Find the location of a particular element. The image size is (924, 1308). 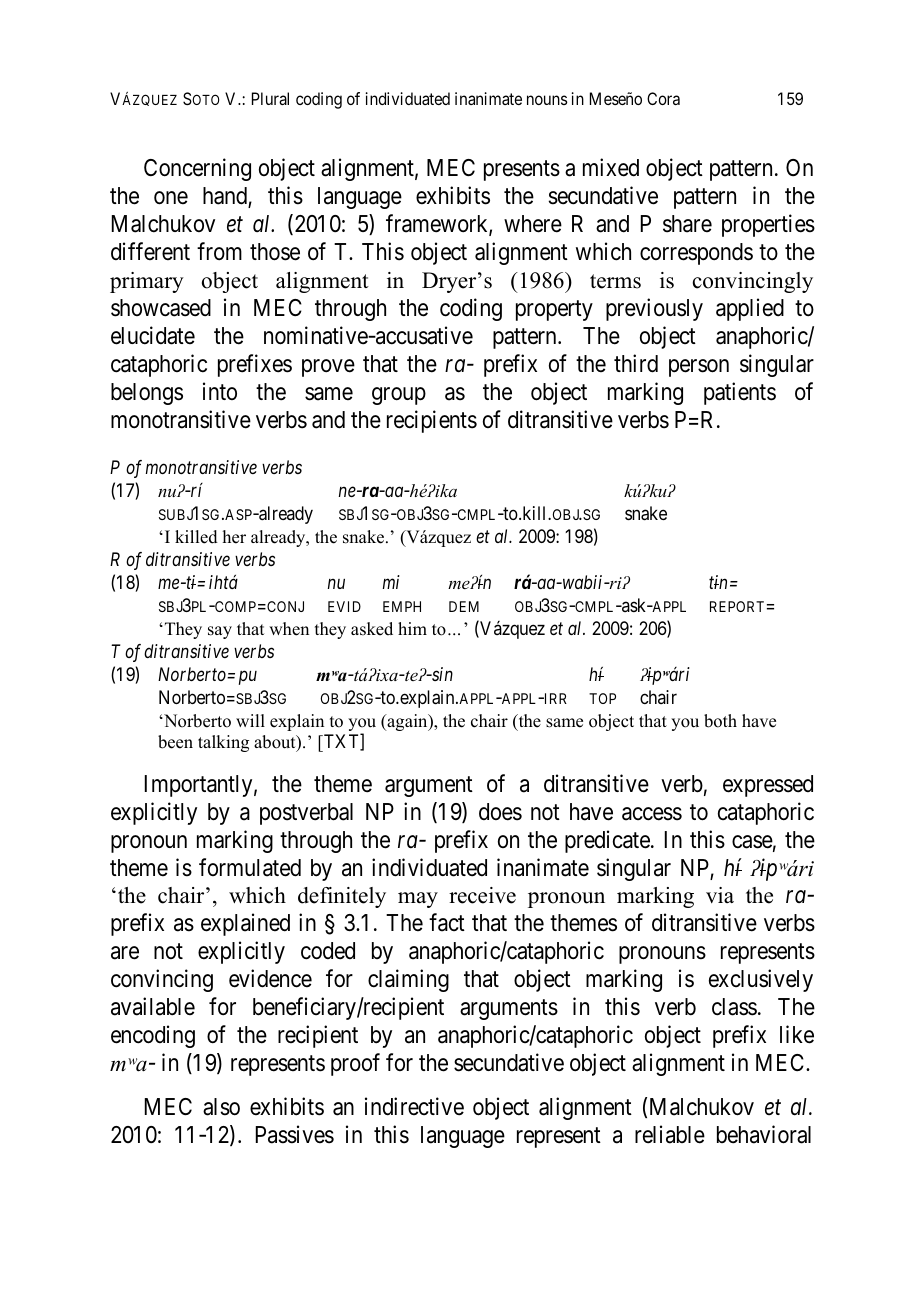

also is located at coordinates (221, 1107).
